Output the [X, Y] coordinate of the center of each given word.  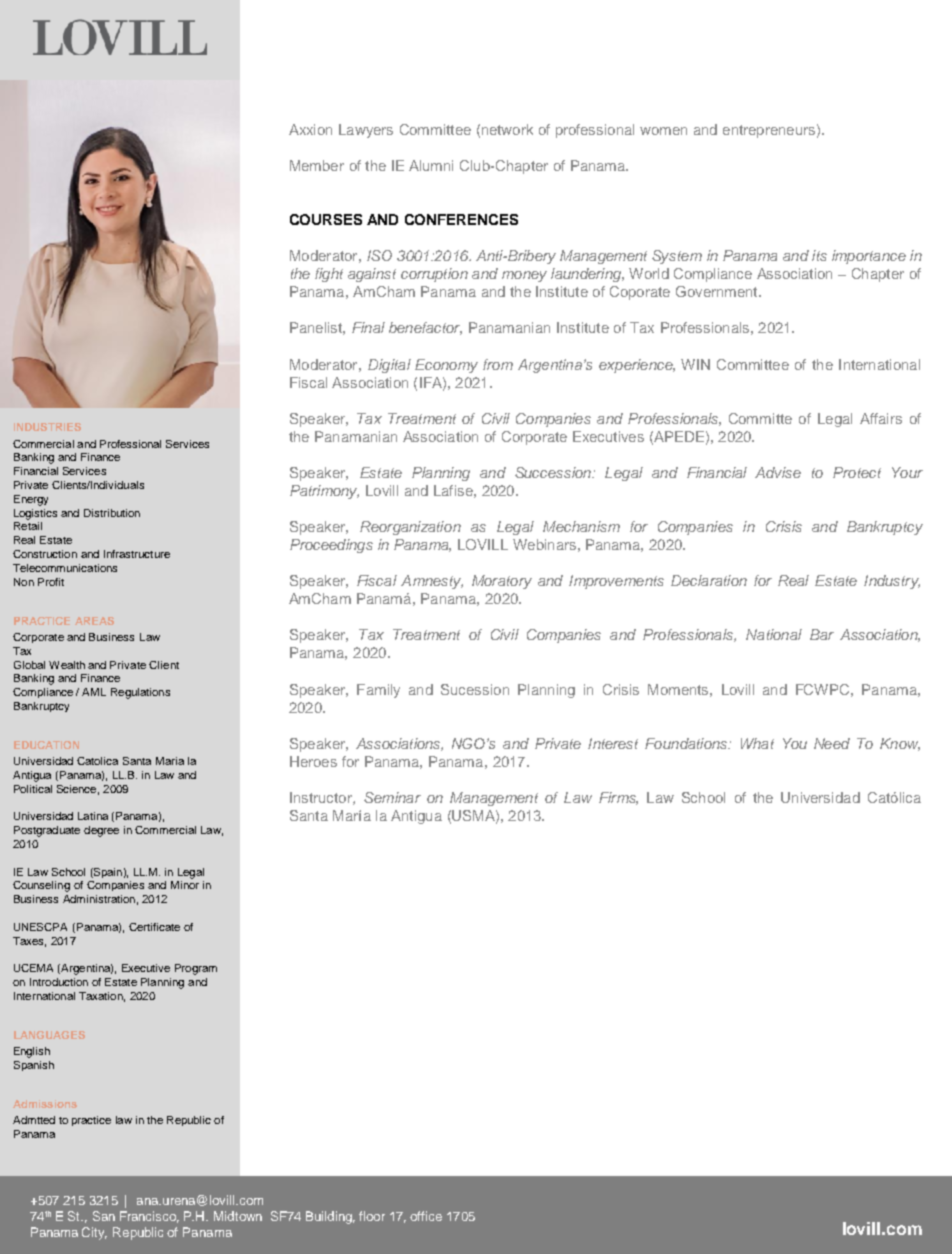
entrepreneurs [769, 131]
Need [832, 743]
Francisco [149, 1217]
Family [378, 691]
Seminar [392, 797]
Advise [778, 472]
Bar [822, 634]
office [426, 1216]
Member [317, 165]
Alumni [431, 165]
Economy [446, 366]
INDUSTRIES [47, 427]
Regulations [140, 693]
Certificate [154, 927]
